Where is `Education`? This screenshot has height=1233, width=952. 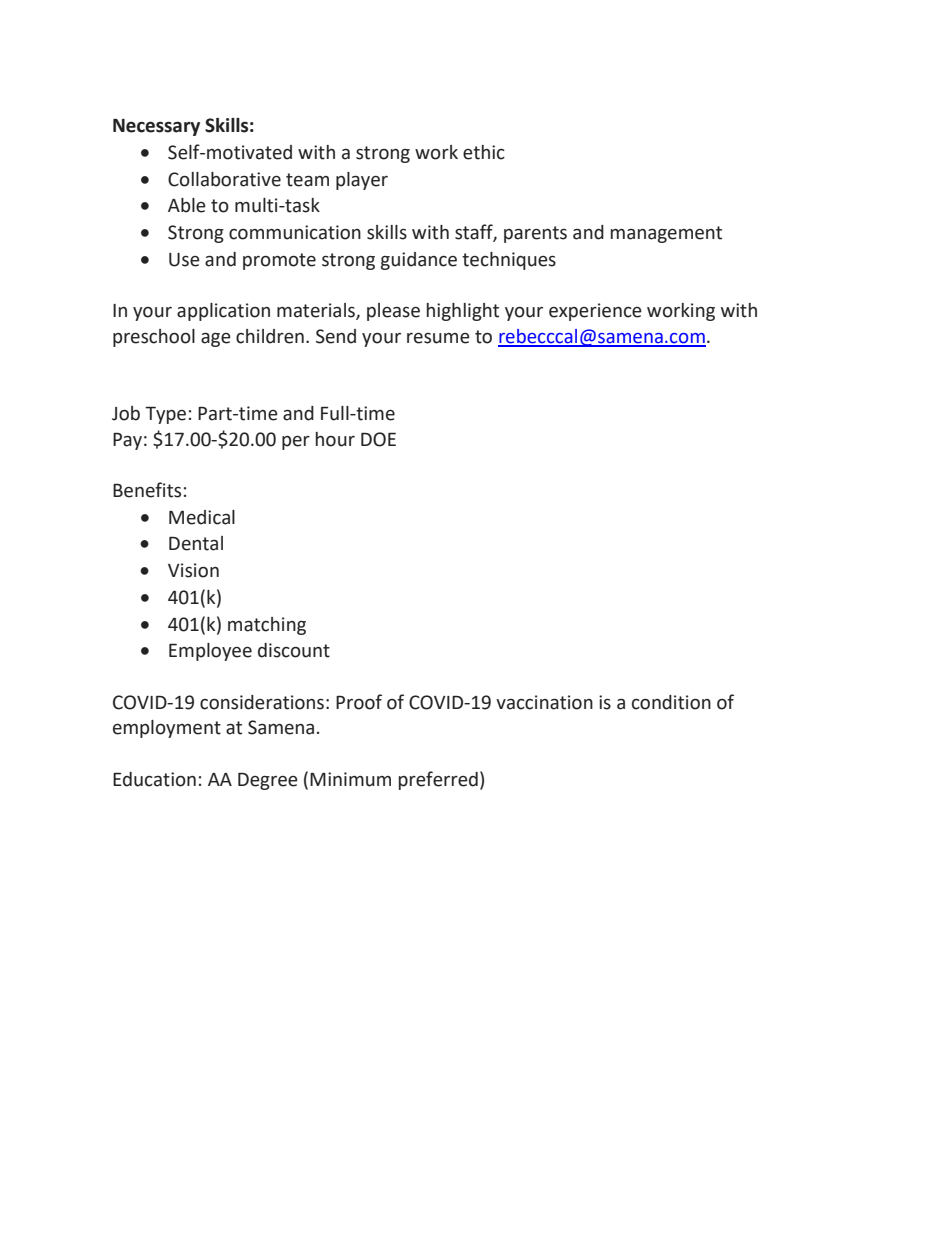
Education is located at coordinates (154, 779).
